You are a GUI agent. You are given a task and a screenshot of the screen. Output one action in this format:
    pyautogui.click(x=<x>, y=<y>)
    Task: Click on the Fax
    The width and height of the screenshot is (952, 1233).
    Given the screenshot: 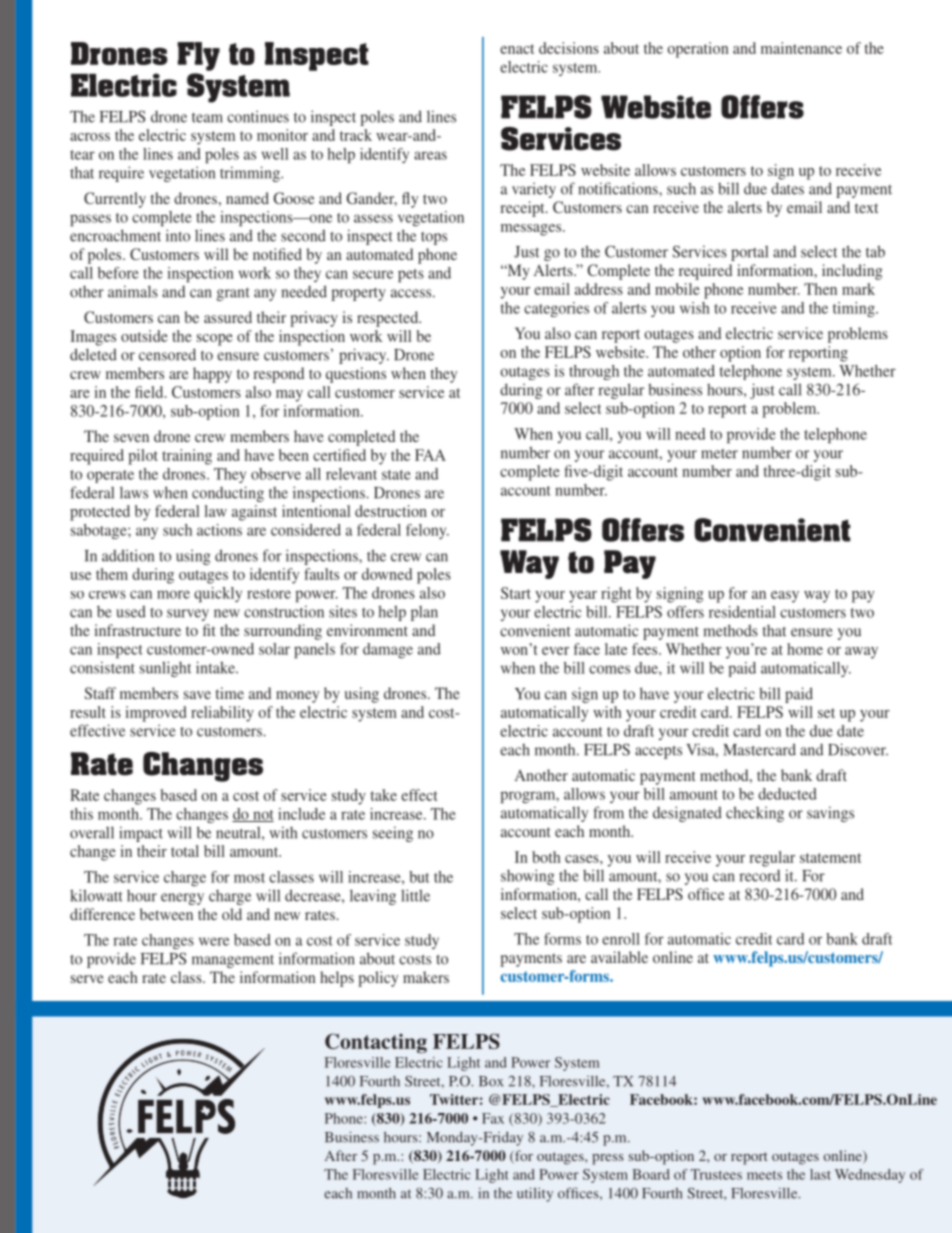 What is the action you would take?
    pyautogui.click(x=493, y=1118)
